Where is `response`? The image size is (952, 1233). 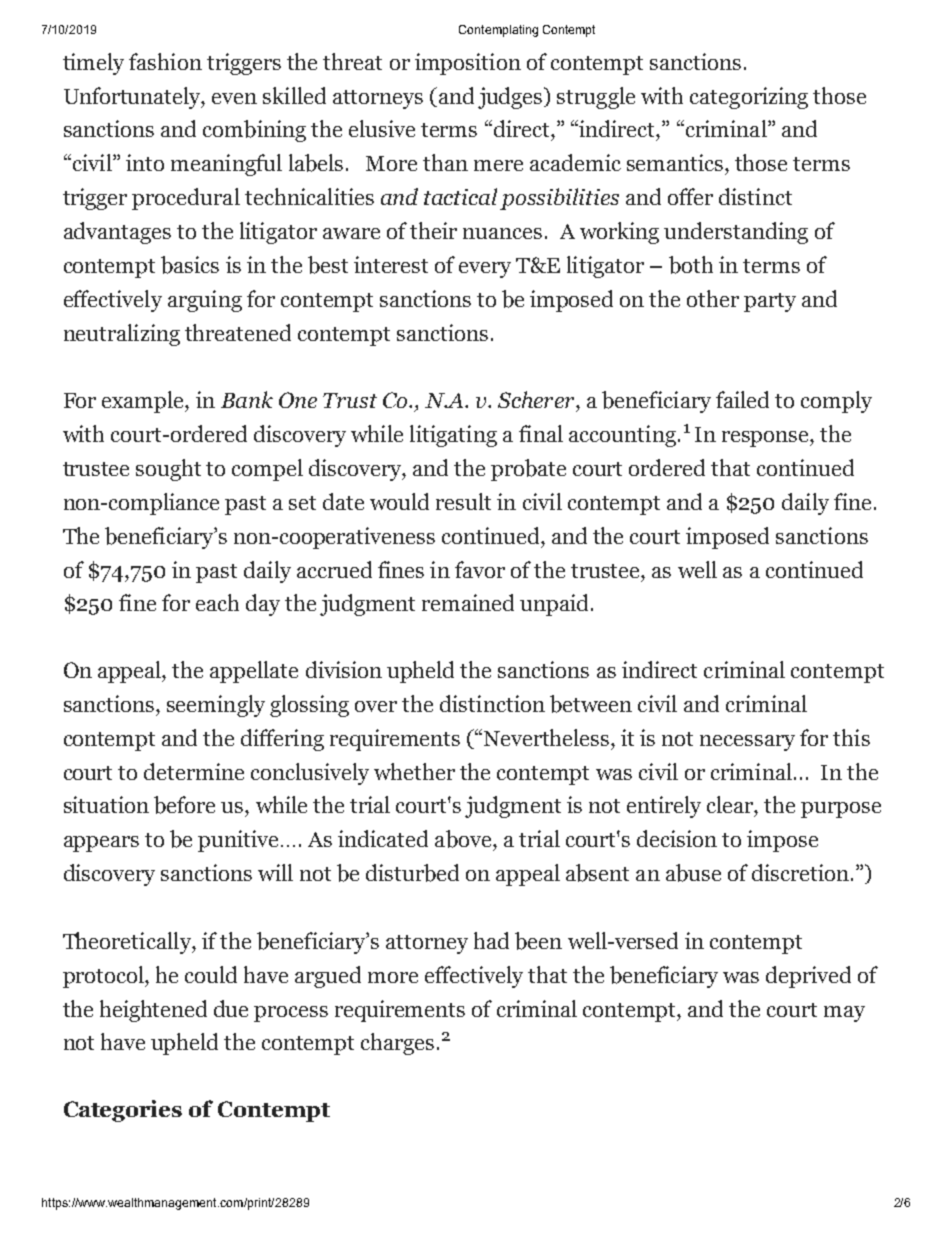 response is located at coordinates (766, 439).
